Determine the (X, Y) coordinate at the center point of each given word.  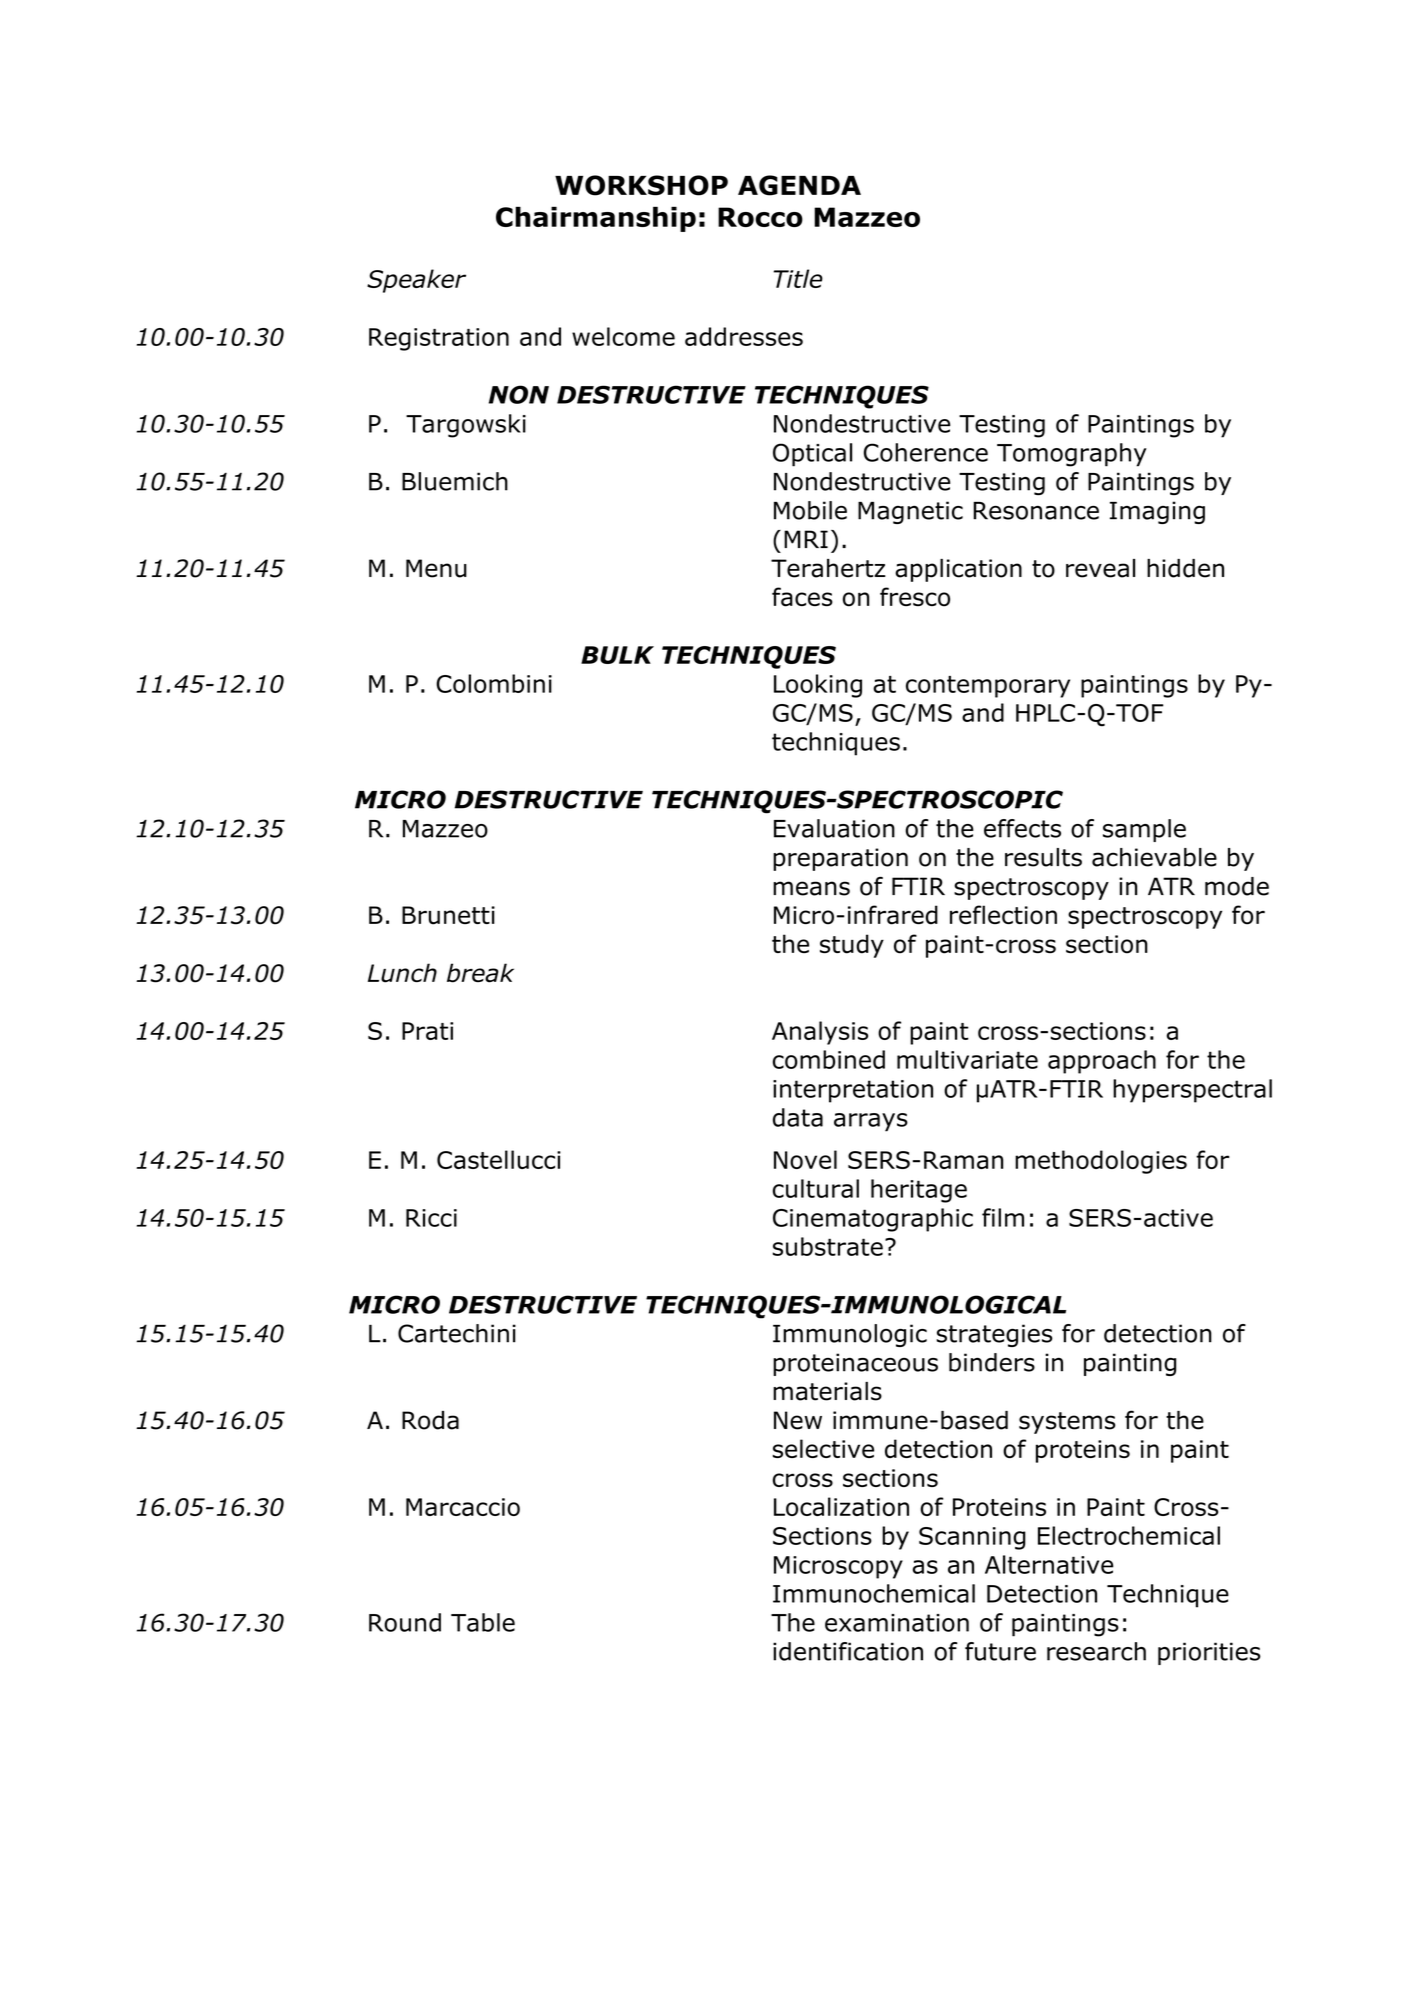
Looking (818, 686)
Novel (805, 1159)
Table (483, 1622)
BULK (617, 655)
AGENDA (799, 185)
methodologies (1101, 1162)
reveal (1100, 568)
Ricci (431, 1218)
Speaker (416, 281)
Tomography (1072, 455)
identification (848, 1651)
